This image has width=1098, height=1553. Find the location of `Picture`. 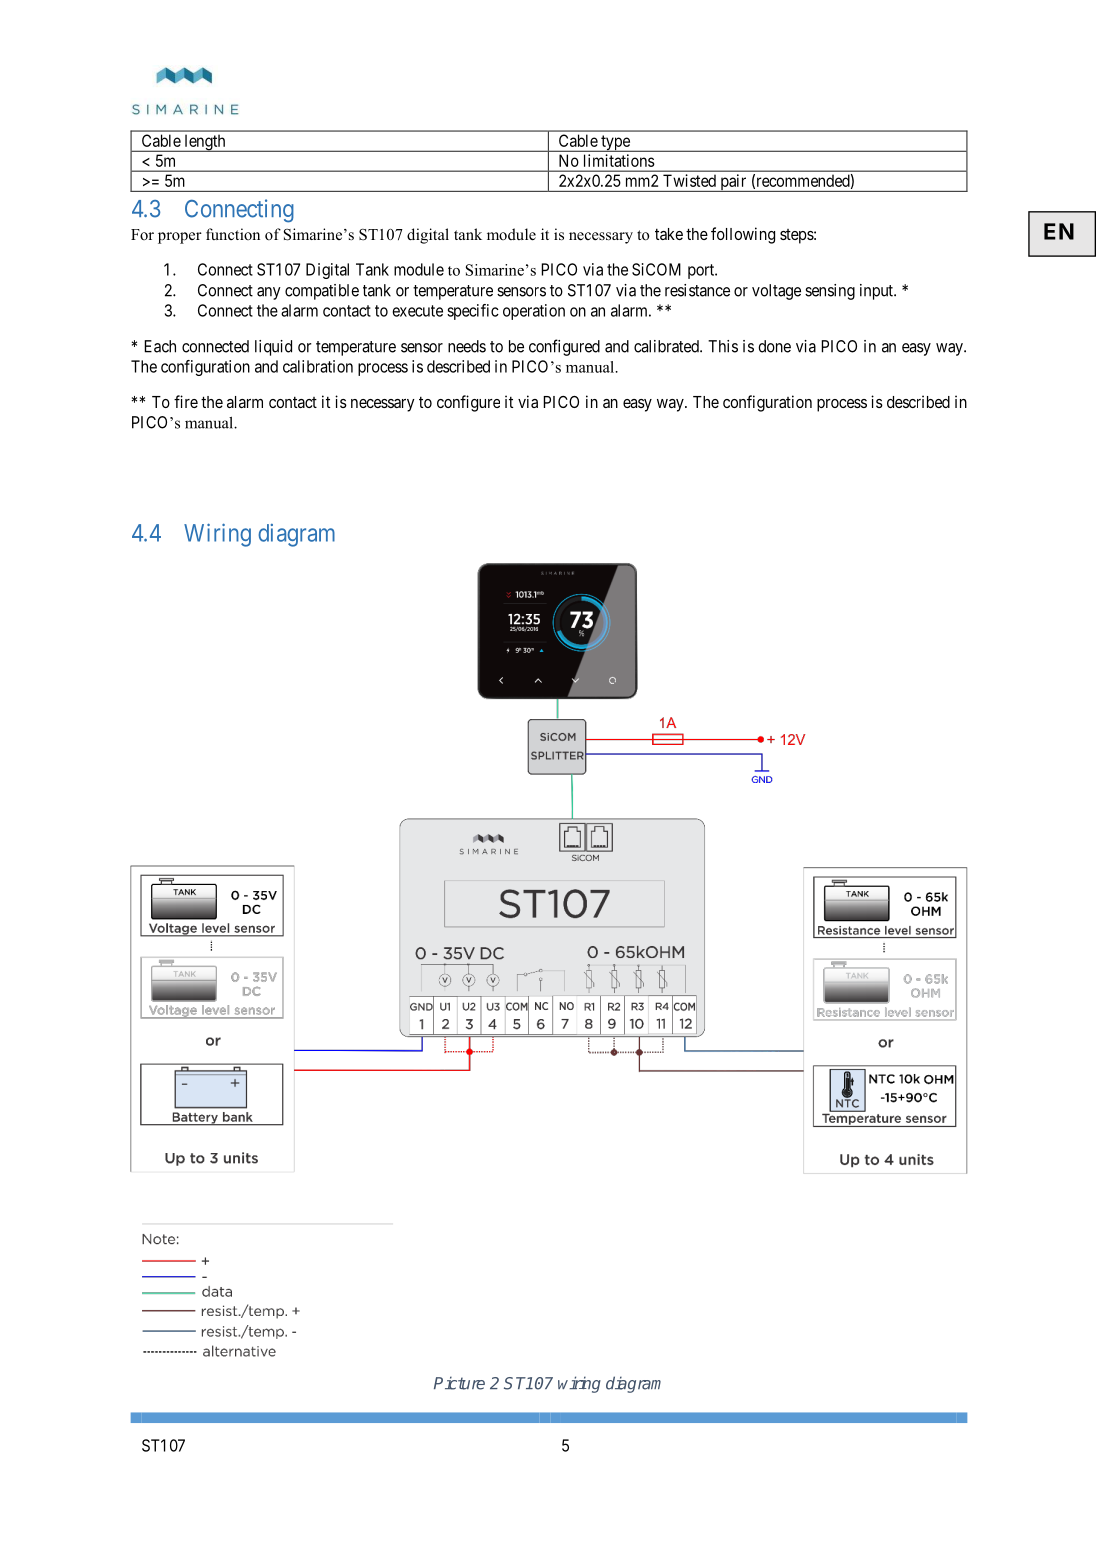

Picture is located at coordinates (459, 1383).
